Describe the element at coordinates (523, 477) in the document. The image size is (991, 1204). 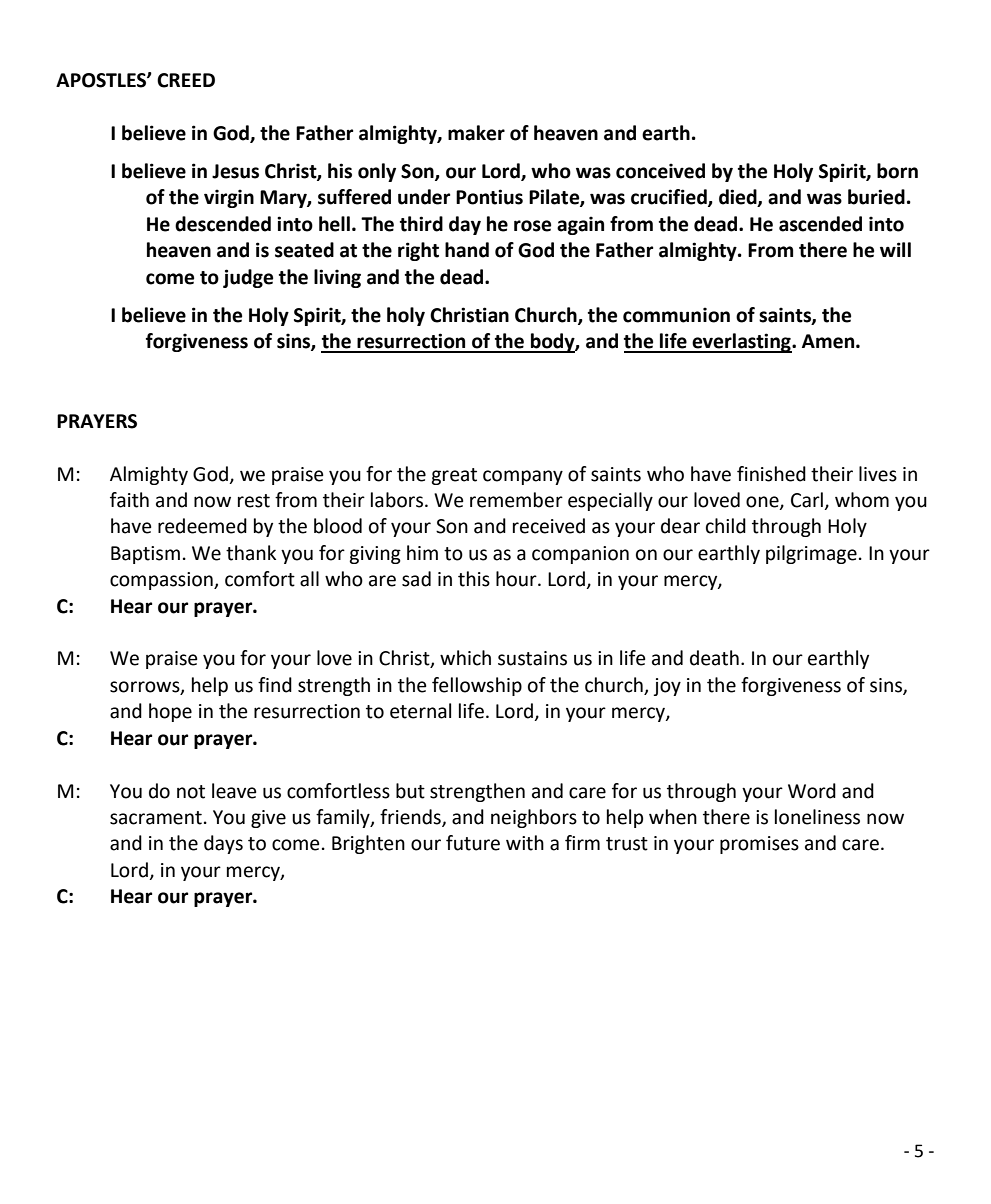
I see `company` at that location.
